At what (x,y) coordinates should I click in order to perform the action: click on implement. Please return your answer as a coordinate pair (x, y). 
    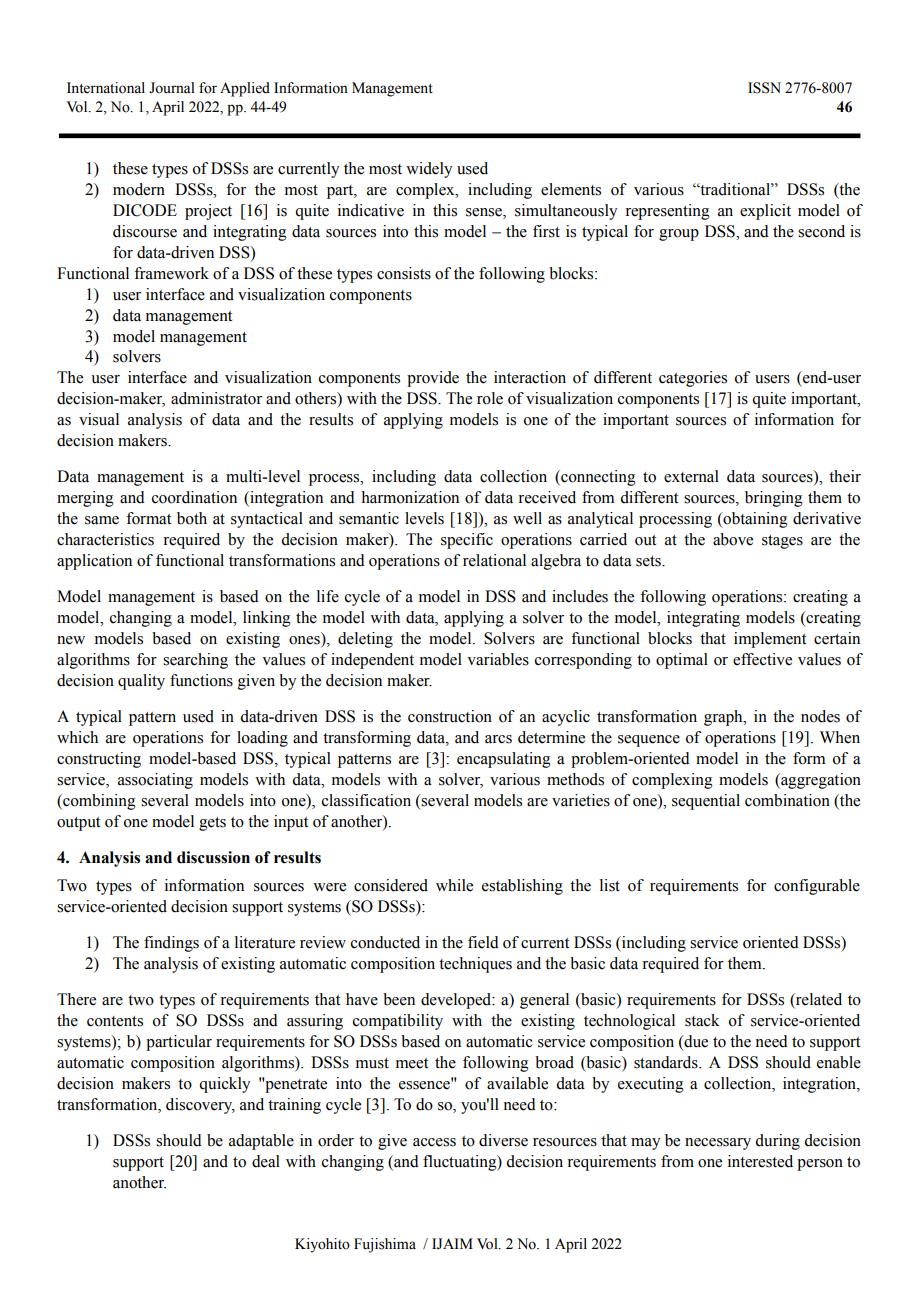
    Looking at the image, I should click on (770, 640).
